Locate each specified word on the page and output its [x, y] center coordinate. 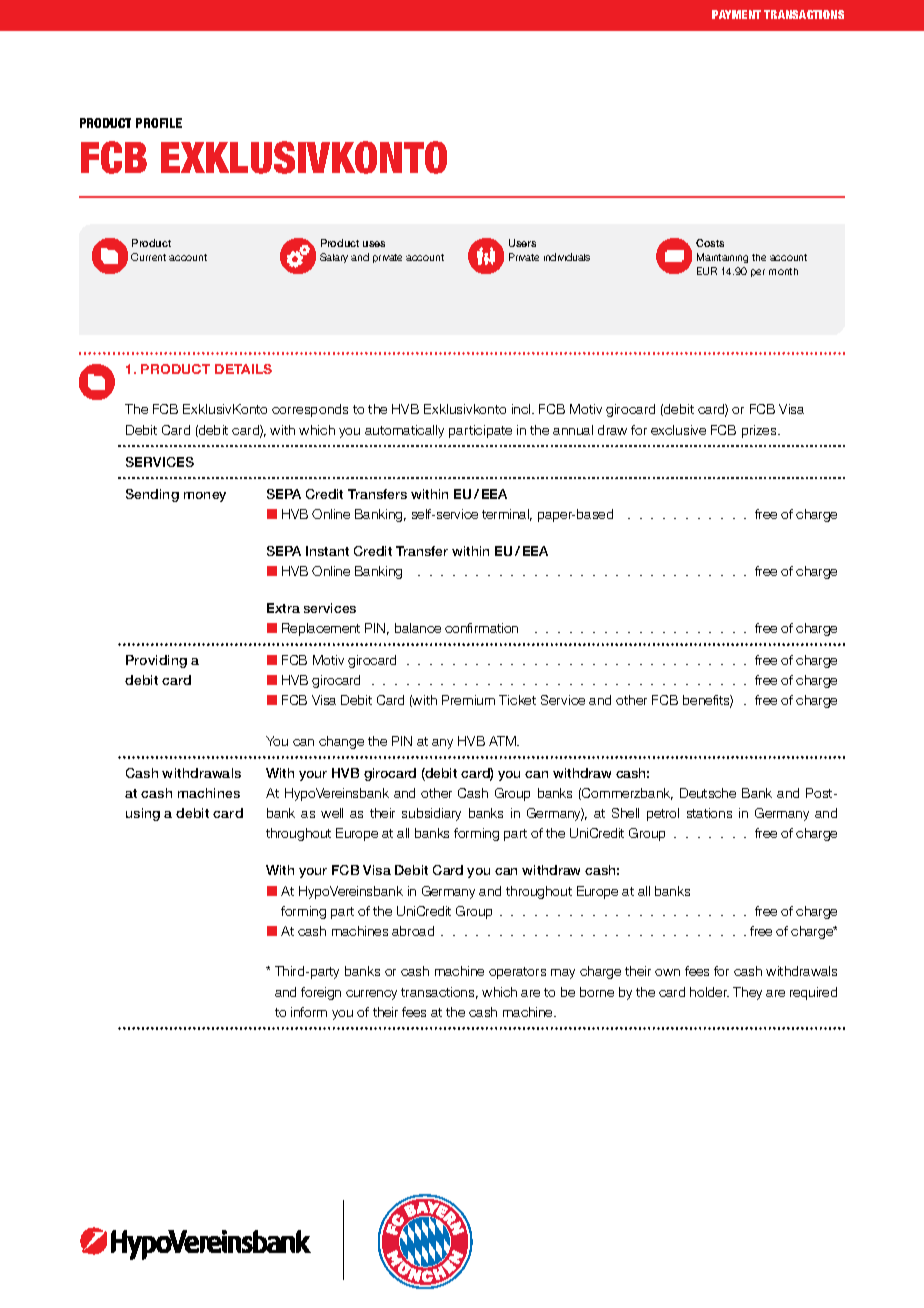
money [205, 497]
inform [309, 1012]
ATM [503, 741]
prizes [760, 431]
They [747, 993]
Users [522, 243]
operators [517, 973]
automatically [404, 431]
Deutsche [708, 793]
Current [148, 257]
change [341, 742]
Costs [710, 243]
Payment [736, 14]
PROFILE [159, 123]
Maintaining [722, 258]
